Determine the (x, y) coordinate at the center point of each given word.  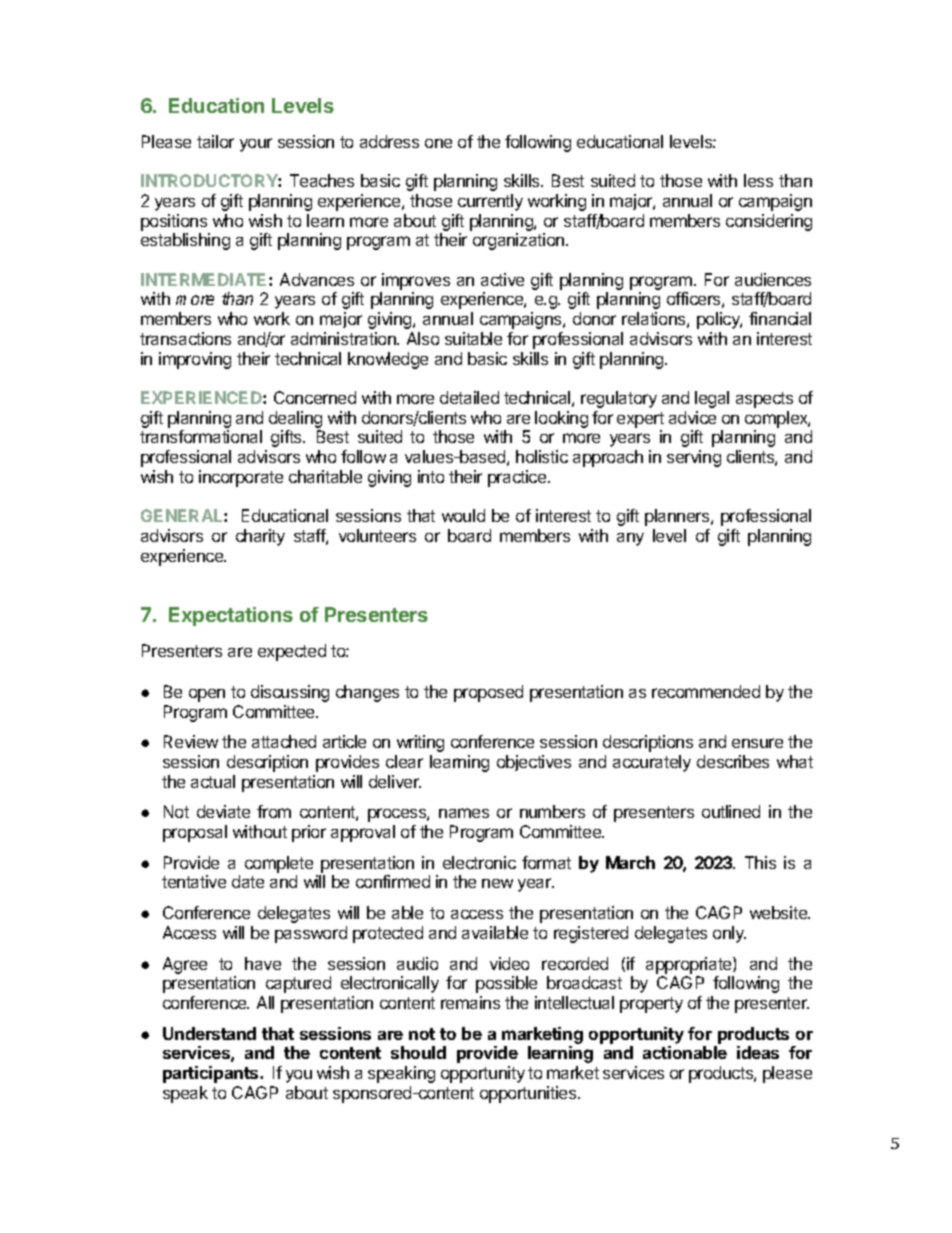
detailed (469, 397)
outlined (731, 811)
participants (212, 1074)
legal (712, 399)
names (464, 813)
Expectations (231, 616)
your (256, 145)
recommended (706, 691)
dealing (295, 419)
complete (279, 864)
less (758, 180)
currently (490, 202)
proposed (488, 693)
